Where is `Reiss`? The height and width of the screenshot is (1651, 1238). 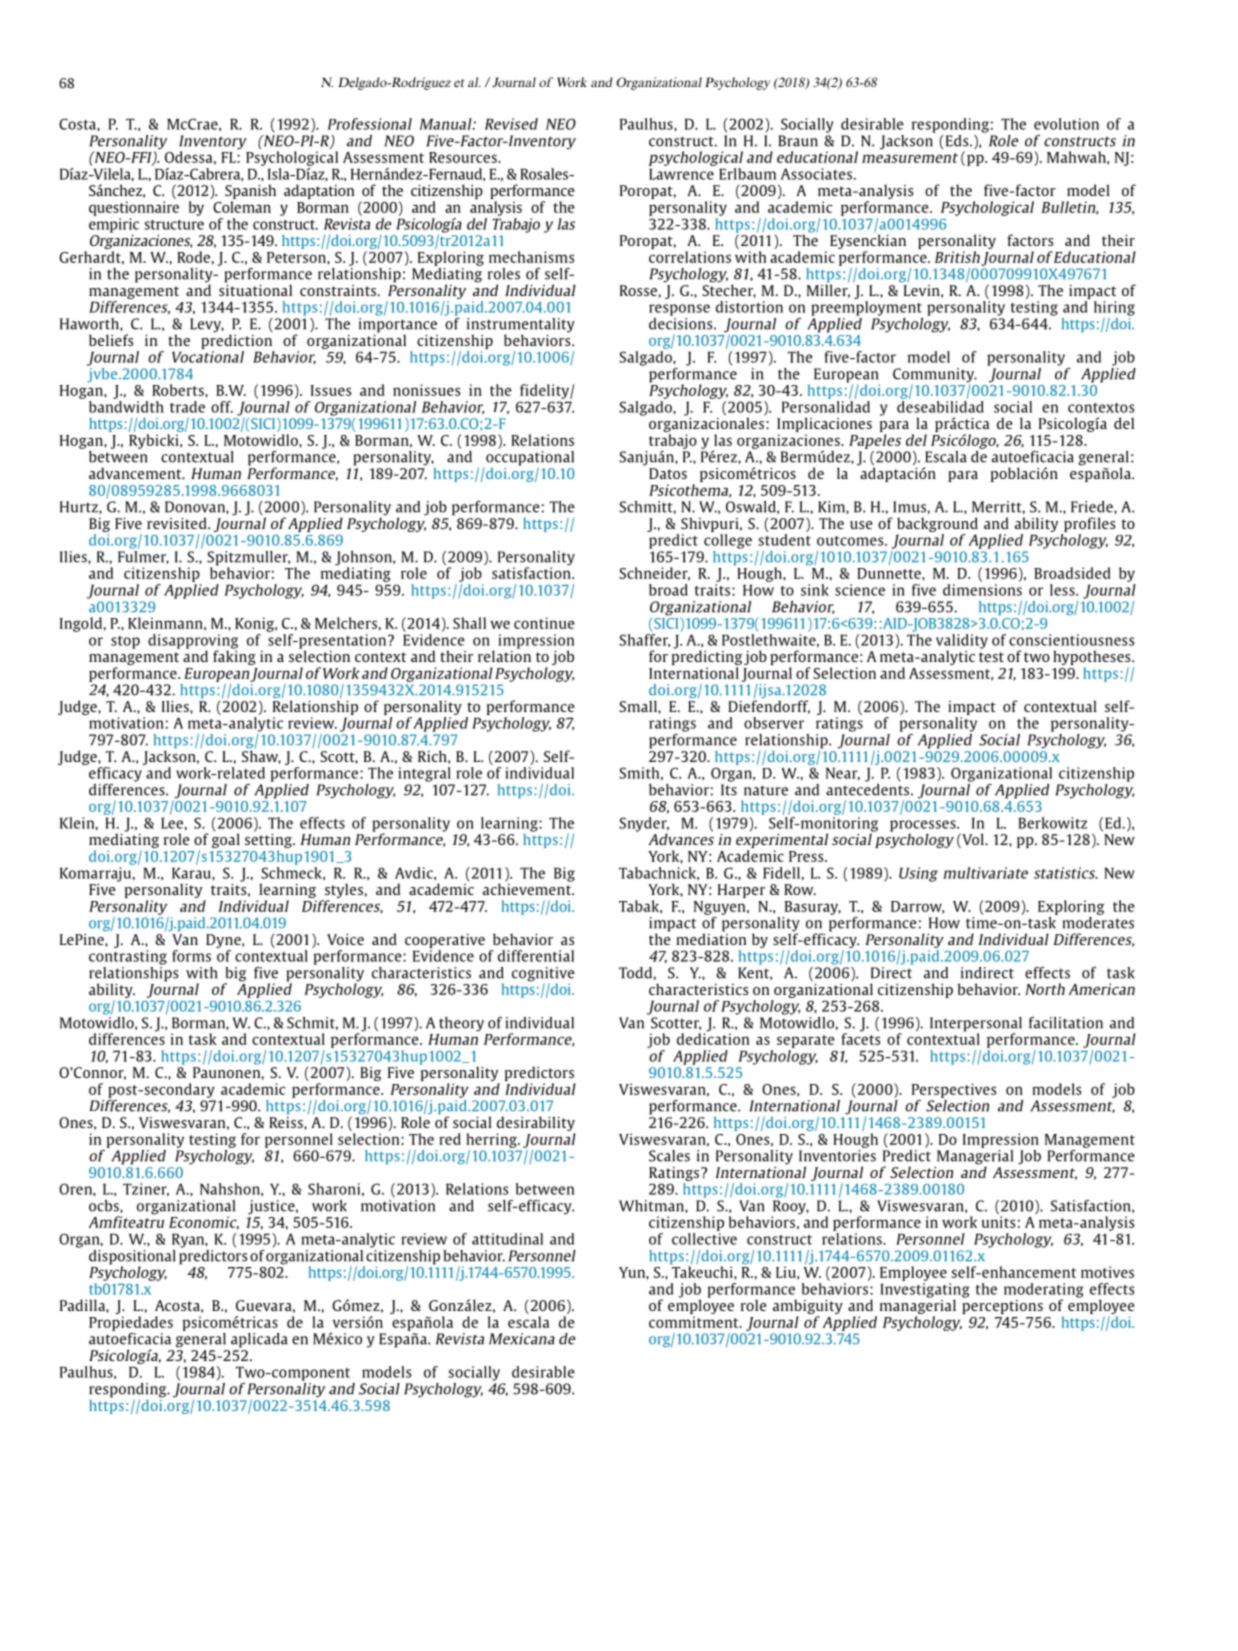 Reiss is located at coordinates (287, 1121).
